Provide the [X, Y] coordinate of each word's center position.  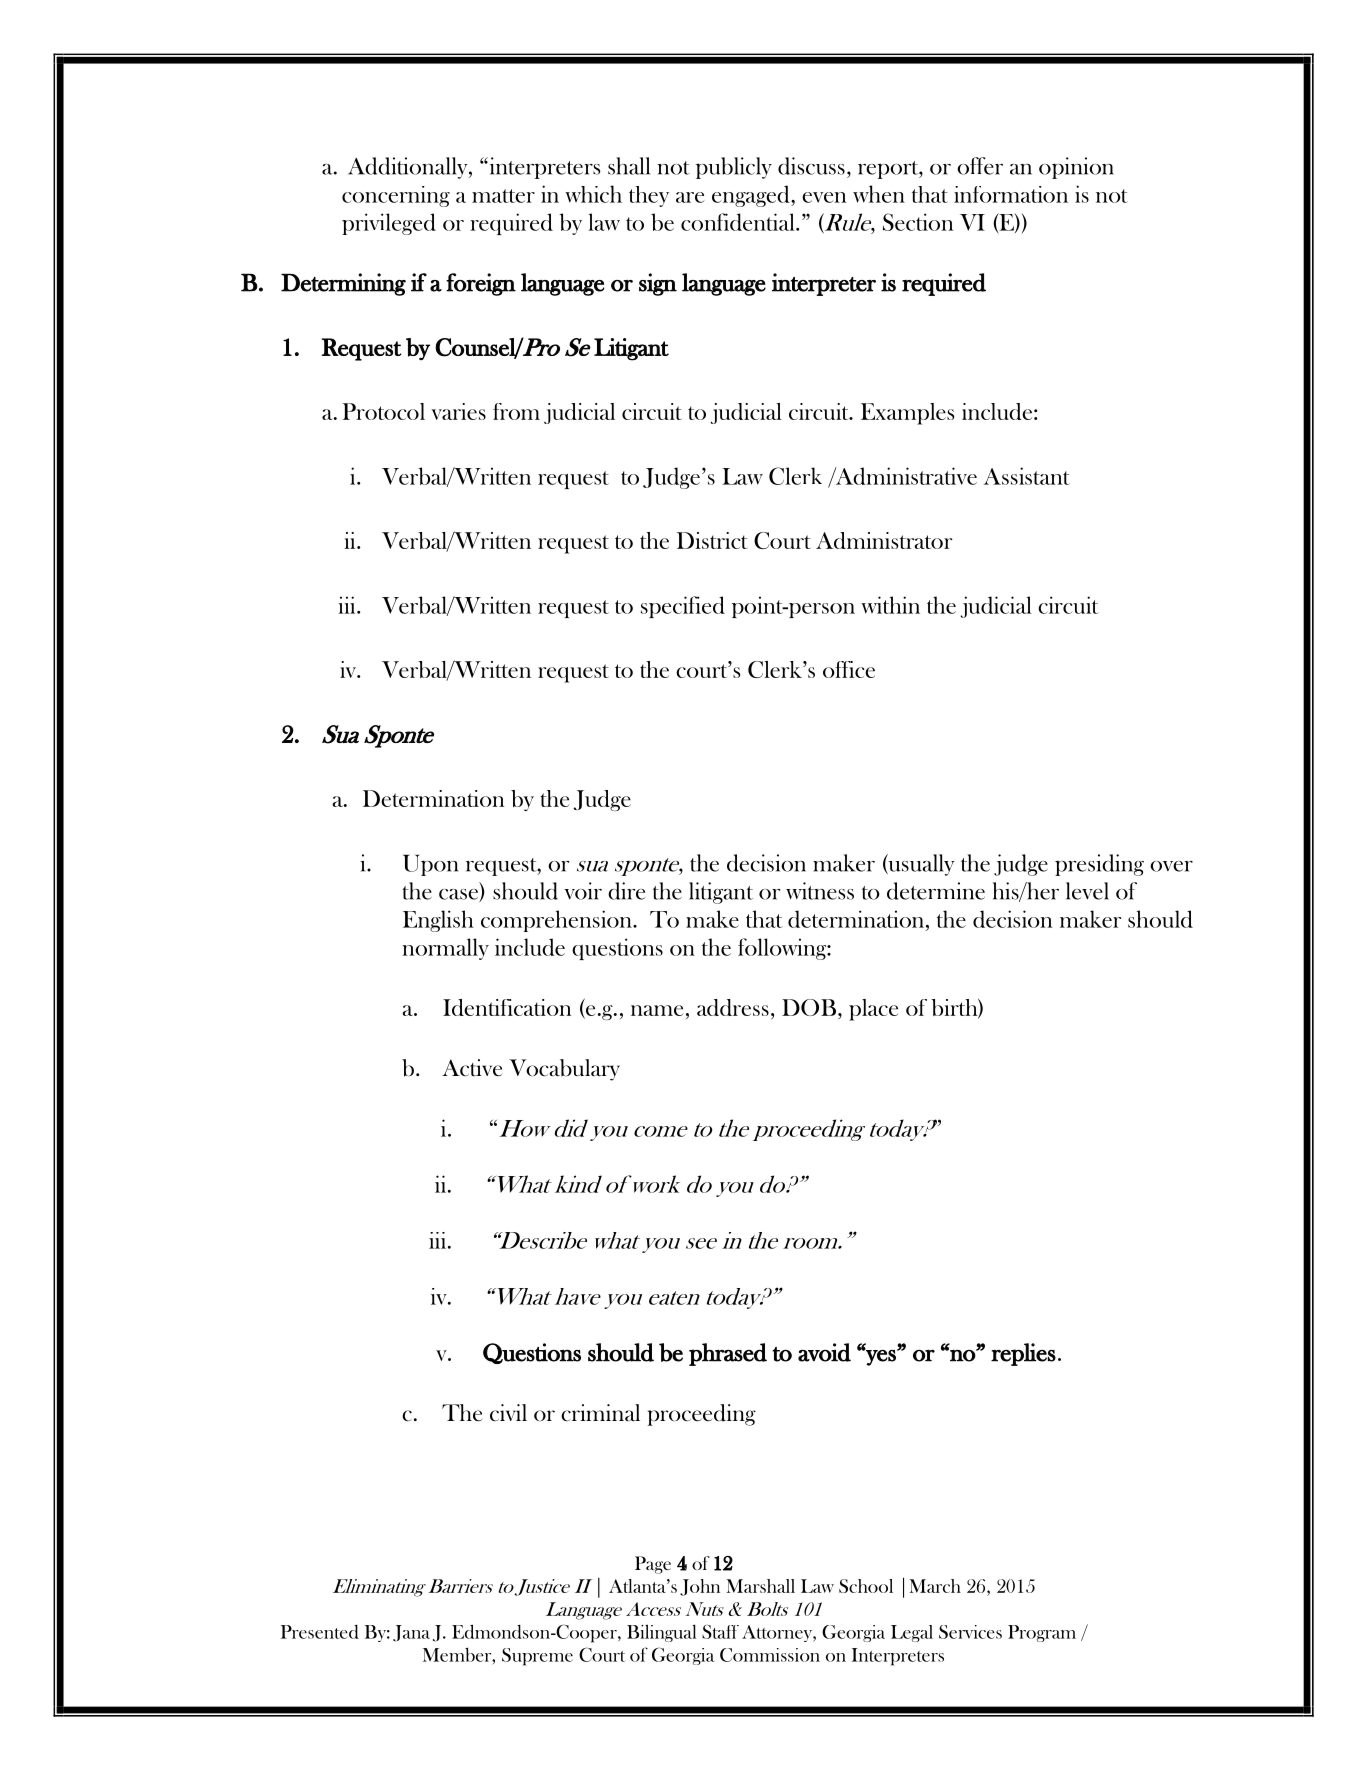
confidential [739, 222]
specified [683, 607]
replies [1023, 1354]
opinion [1076, 168]
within [890, 605]
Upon [431, 865]
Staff [720, 1632]
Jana [411, 1633]
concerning [396, 196]
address [733, 1007]
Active [472, 1068]
